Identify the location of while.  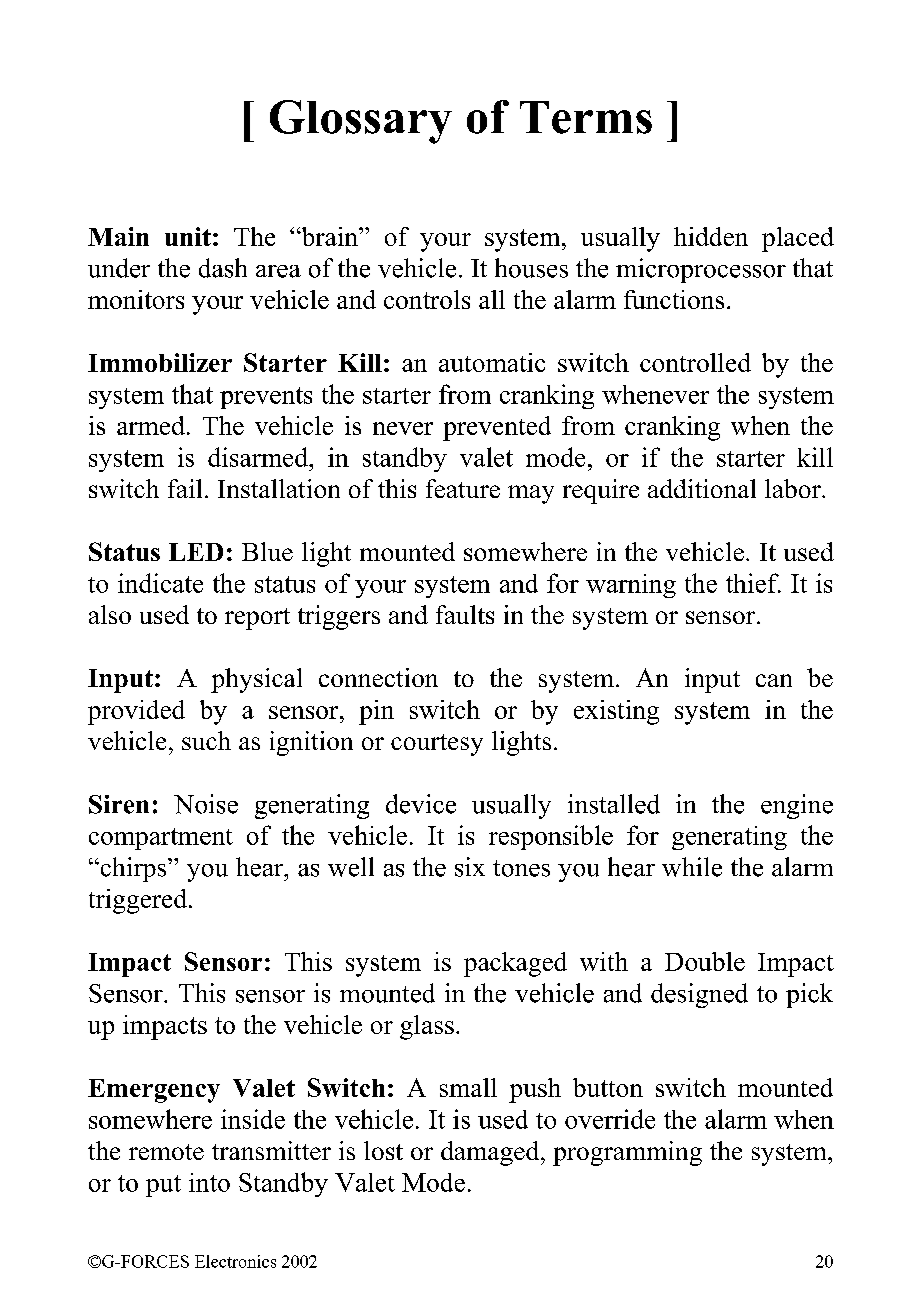
(692, 867).
